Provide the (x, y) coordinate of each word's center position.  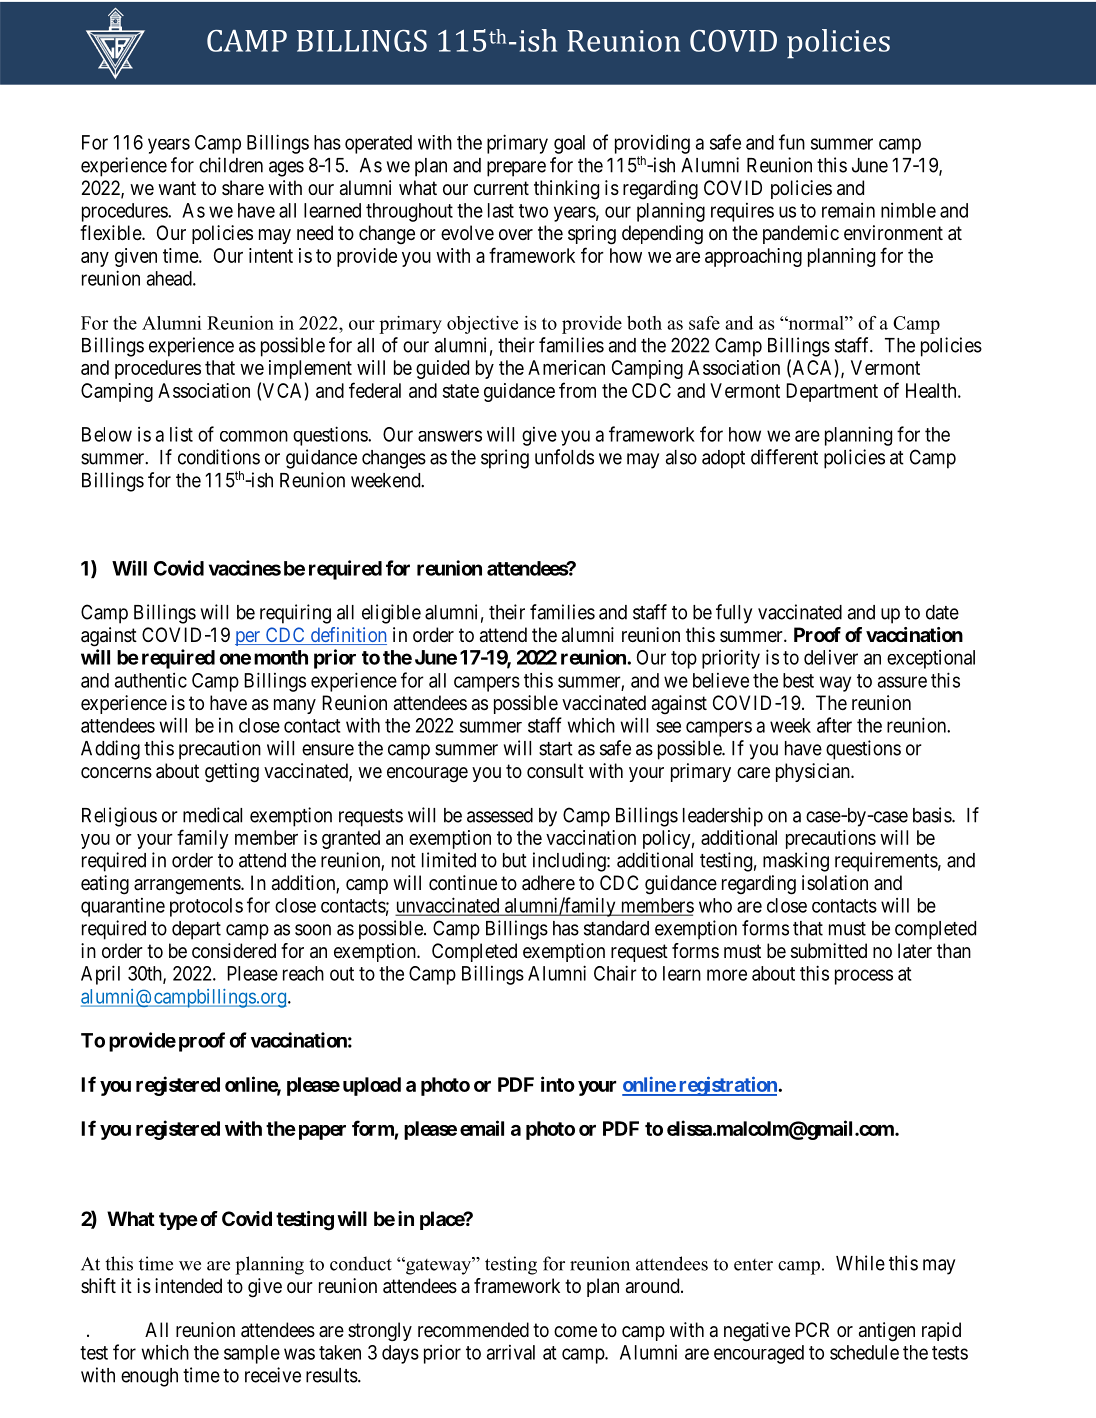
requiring (295, 614)
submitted (829, 951)
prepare (516, 169)
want (177, 188)
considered (234, 950)
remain (848, 210)
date (942, 612)
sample (252, 1354)
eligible (391, 614)
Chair (615, 973)
